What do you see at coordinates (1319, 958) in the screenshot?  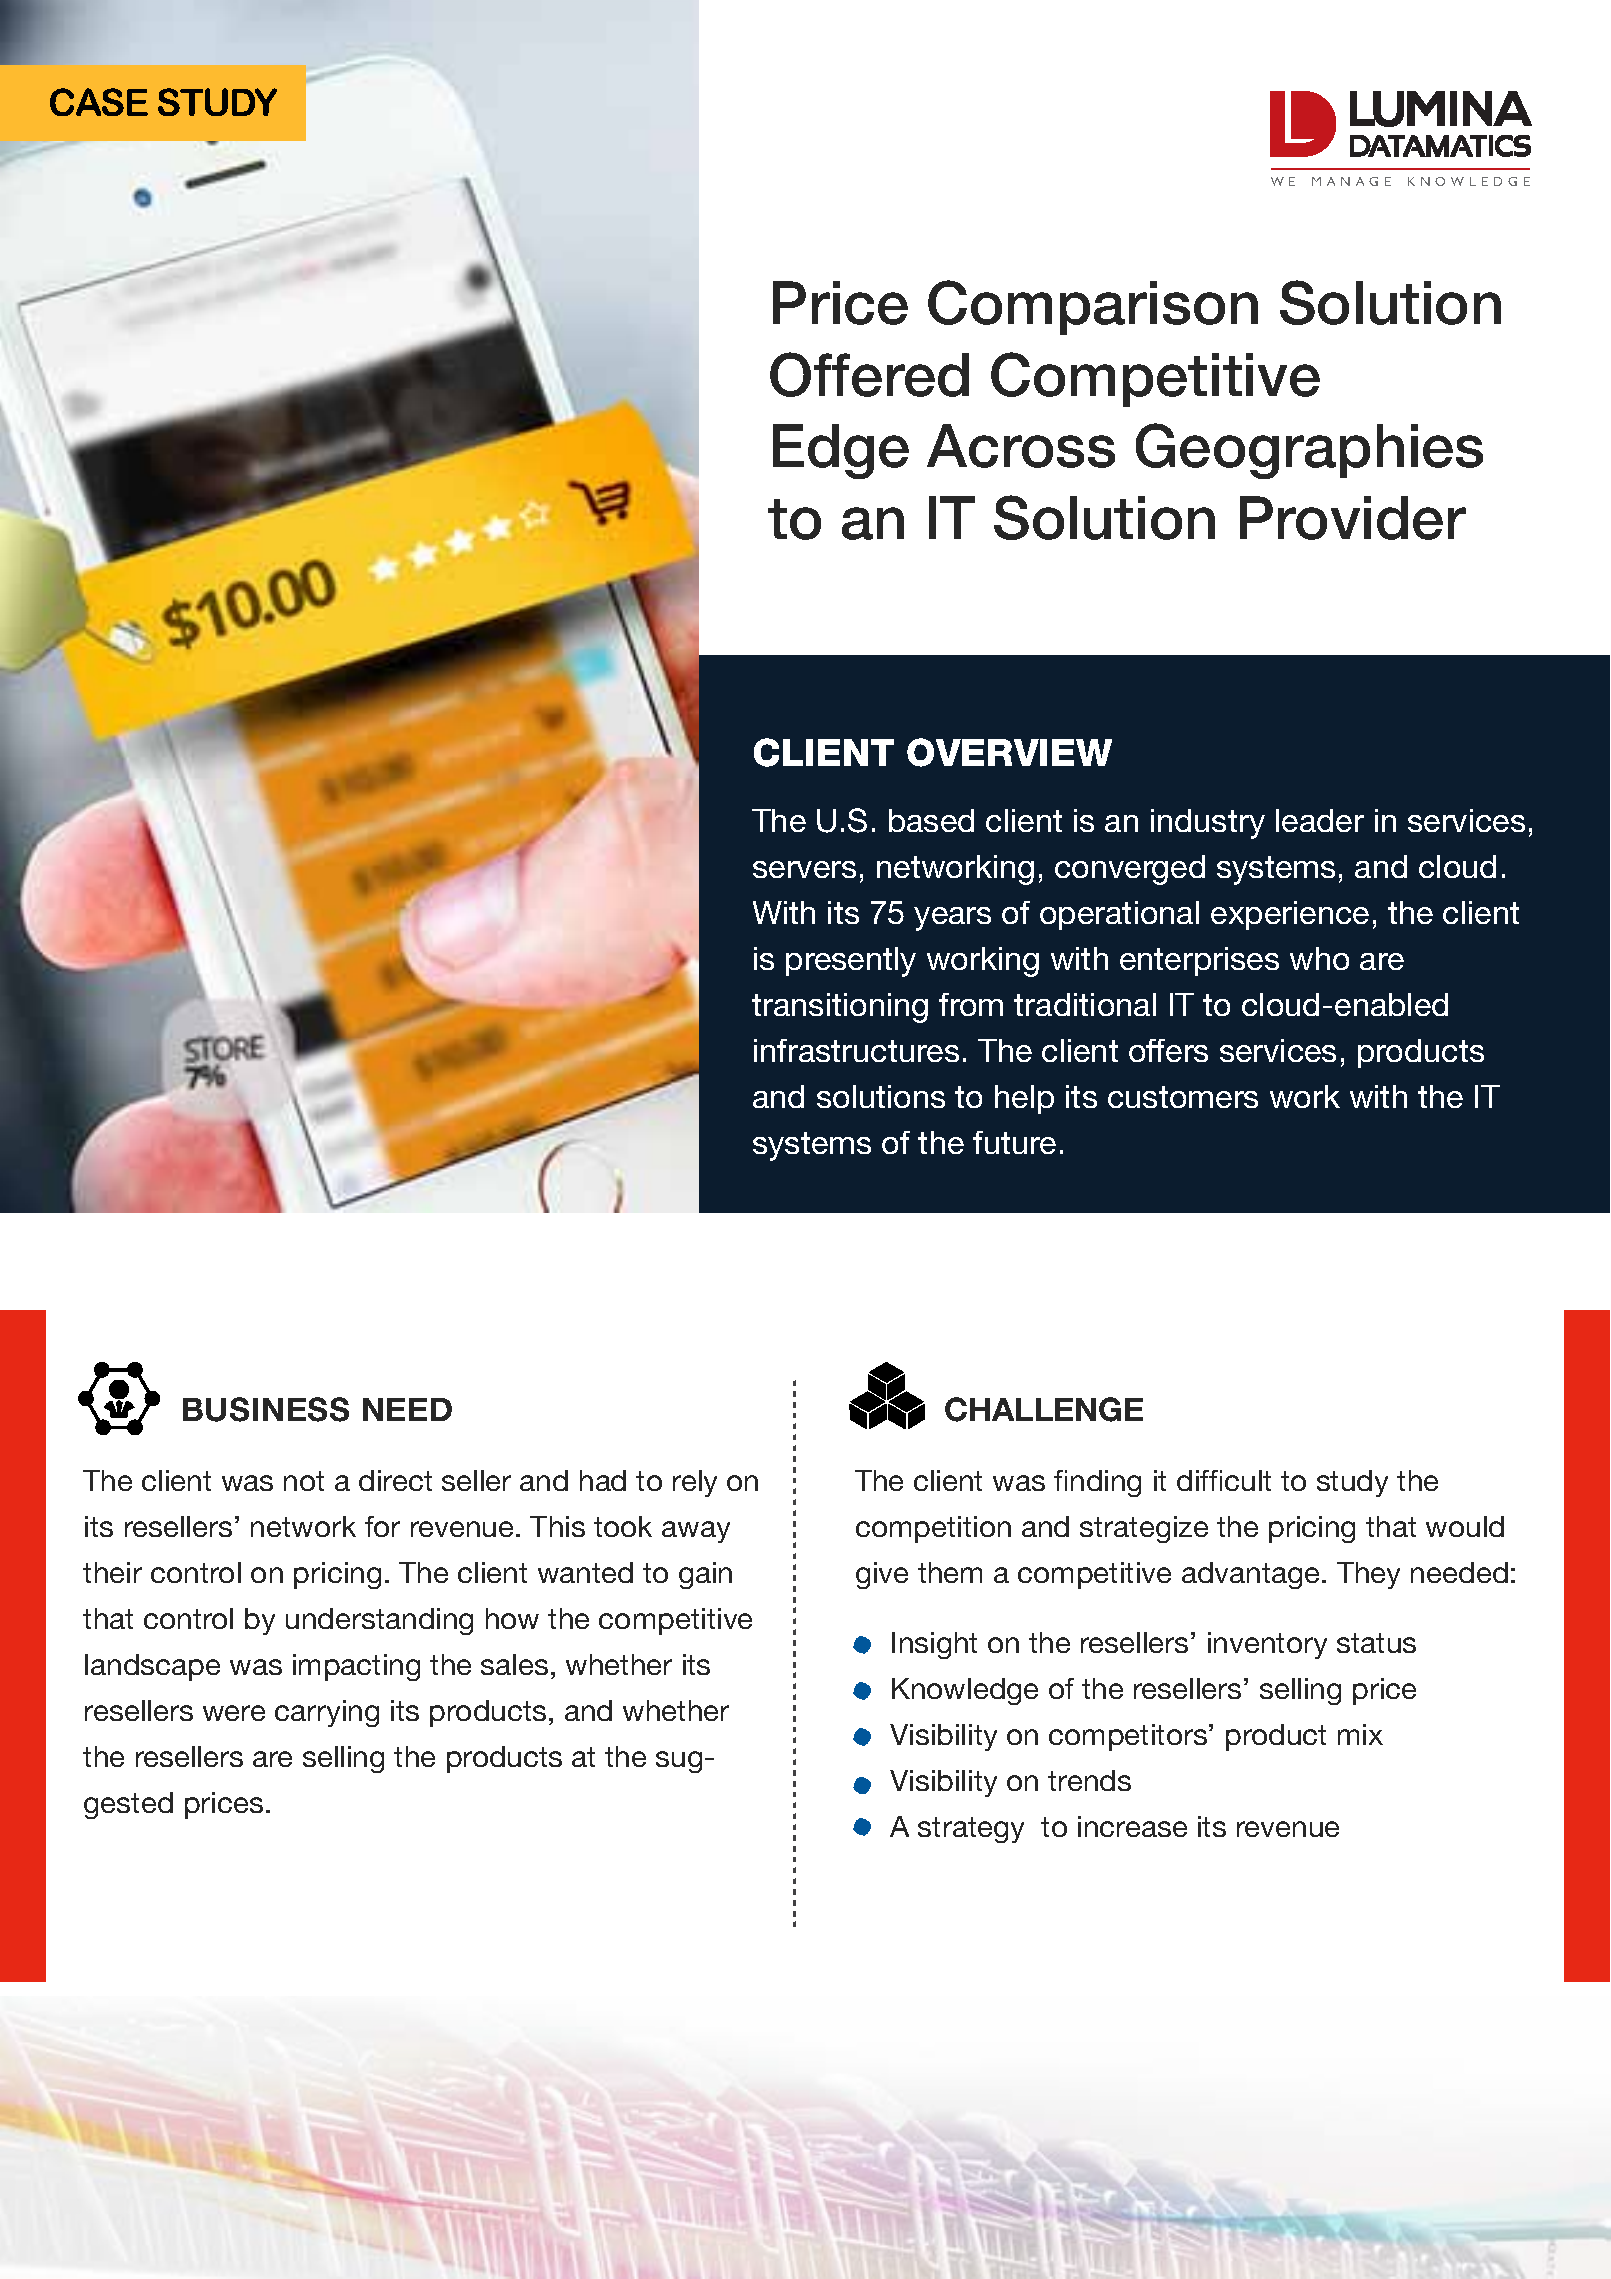 I see `who` at bounding box center [1319, 958].
